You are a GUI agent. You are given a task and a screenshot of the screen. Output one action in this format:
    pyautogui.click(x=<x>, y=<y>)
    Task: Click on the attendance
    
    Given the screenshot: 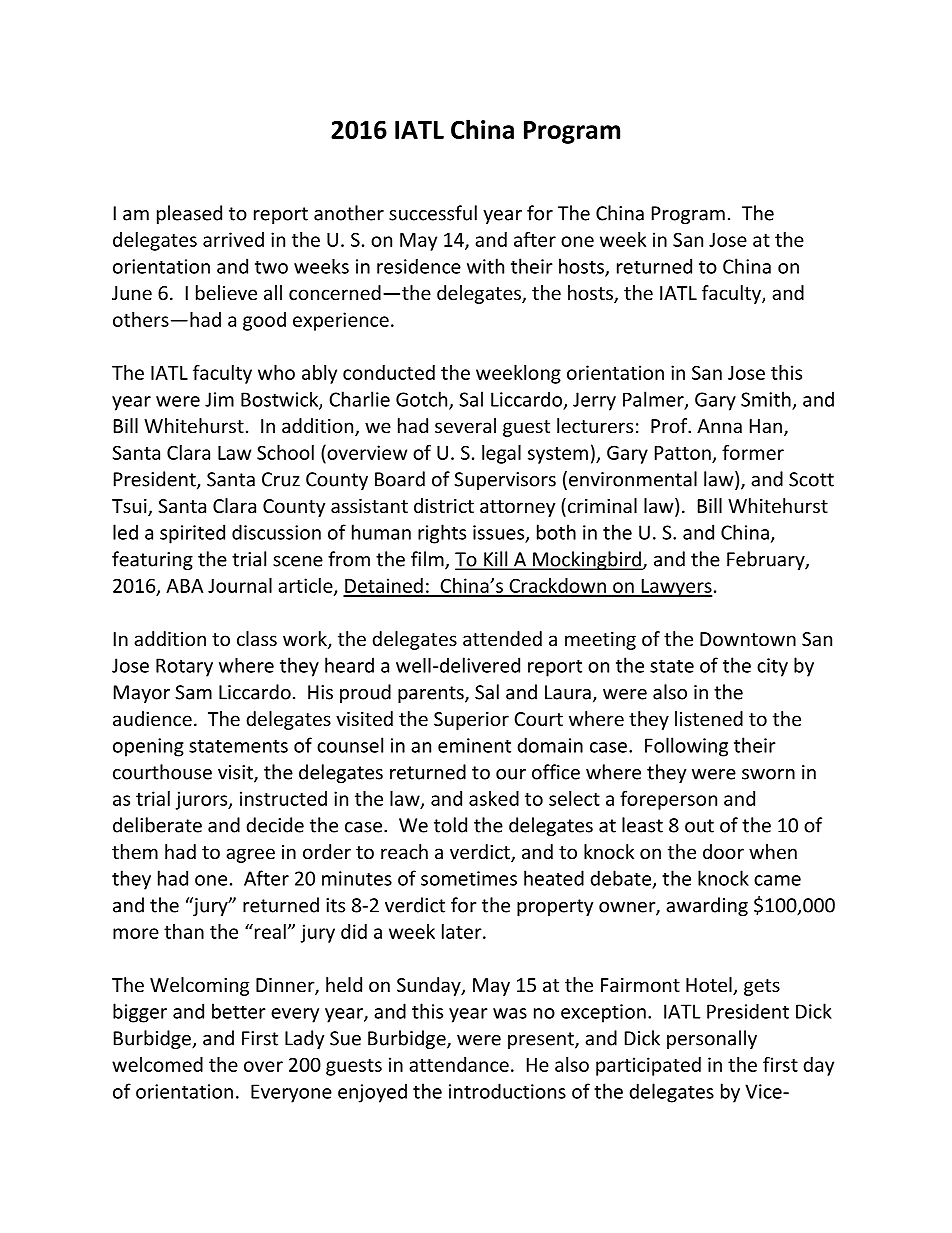 What is the action you would take?
    pyautogui.click(x=459, y=1064)
